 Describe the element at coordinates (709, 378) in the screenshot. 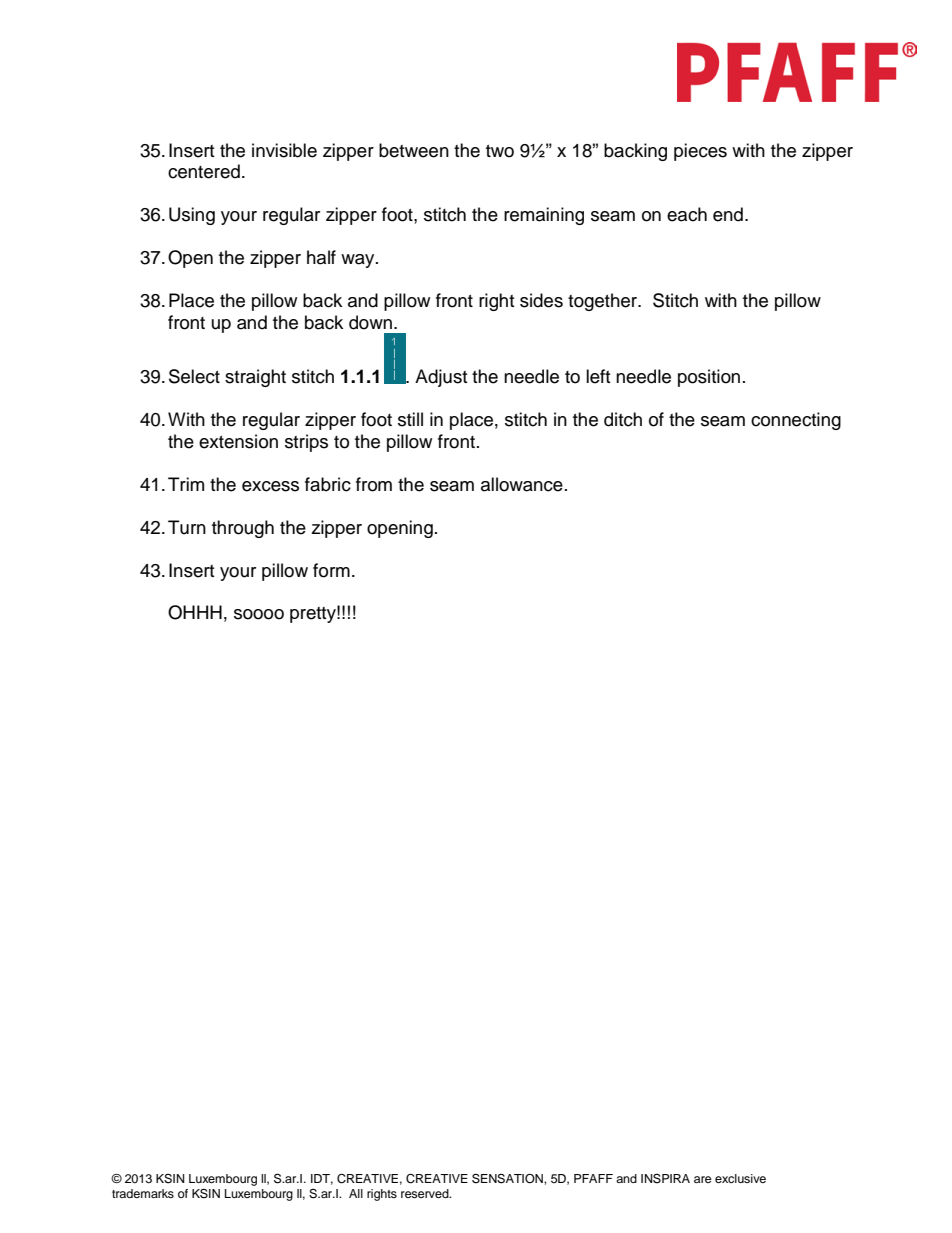

I see `position` at that location.
